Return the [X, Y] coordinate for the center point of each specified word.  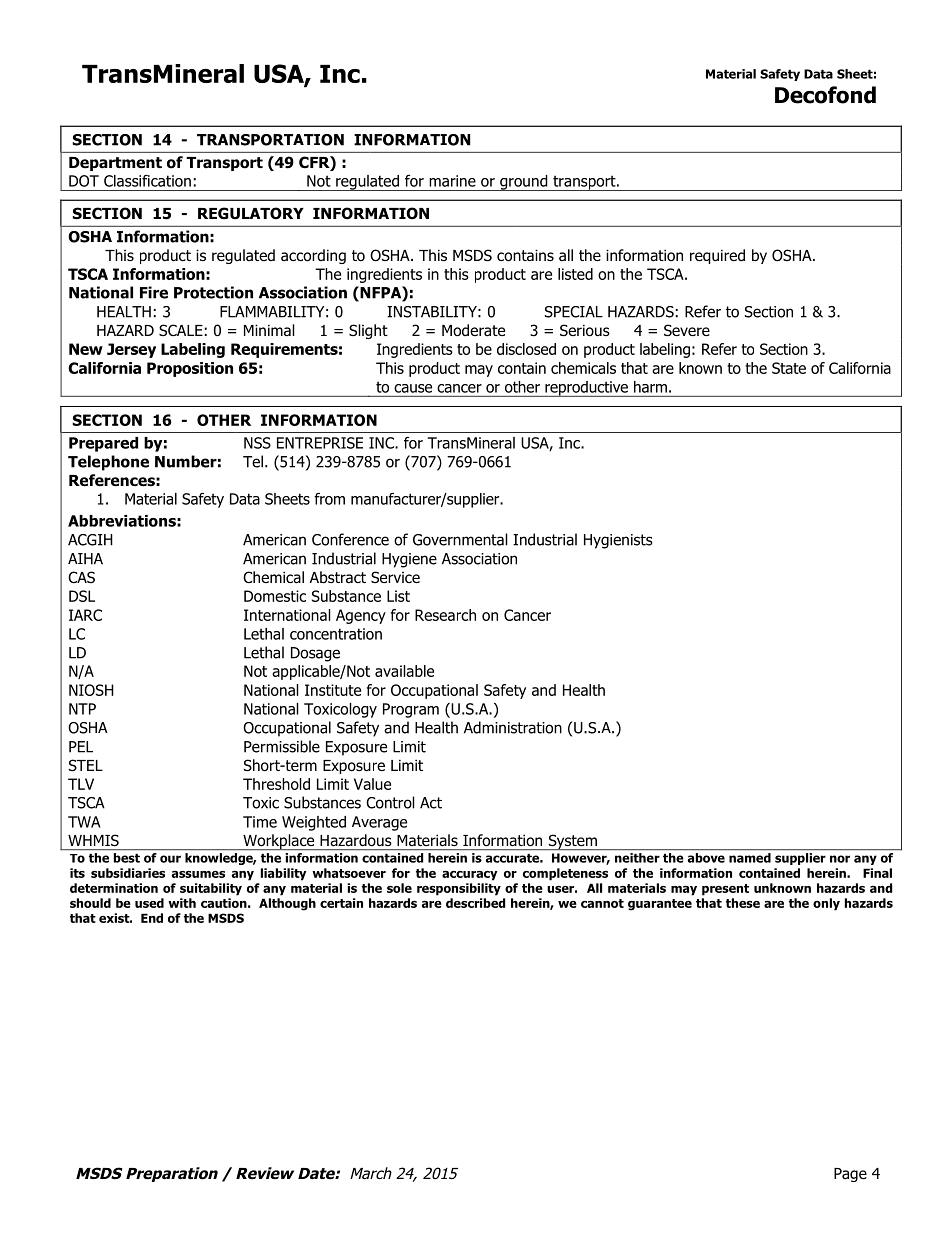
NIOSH [91, 690]
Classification [147, 181]
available [404, 671]
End [152, 918]
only [826, 904]
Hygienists [618, 541]
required [717, 256]
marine [452, 181]
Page [850, 1175]
